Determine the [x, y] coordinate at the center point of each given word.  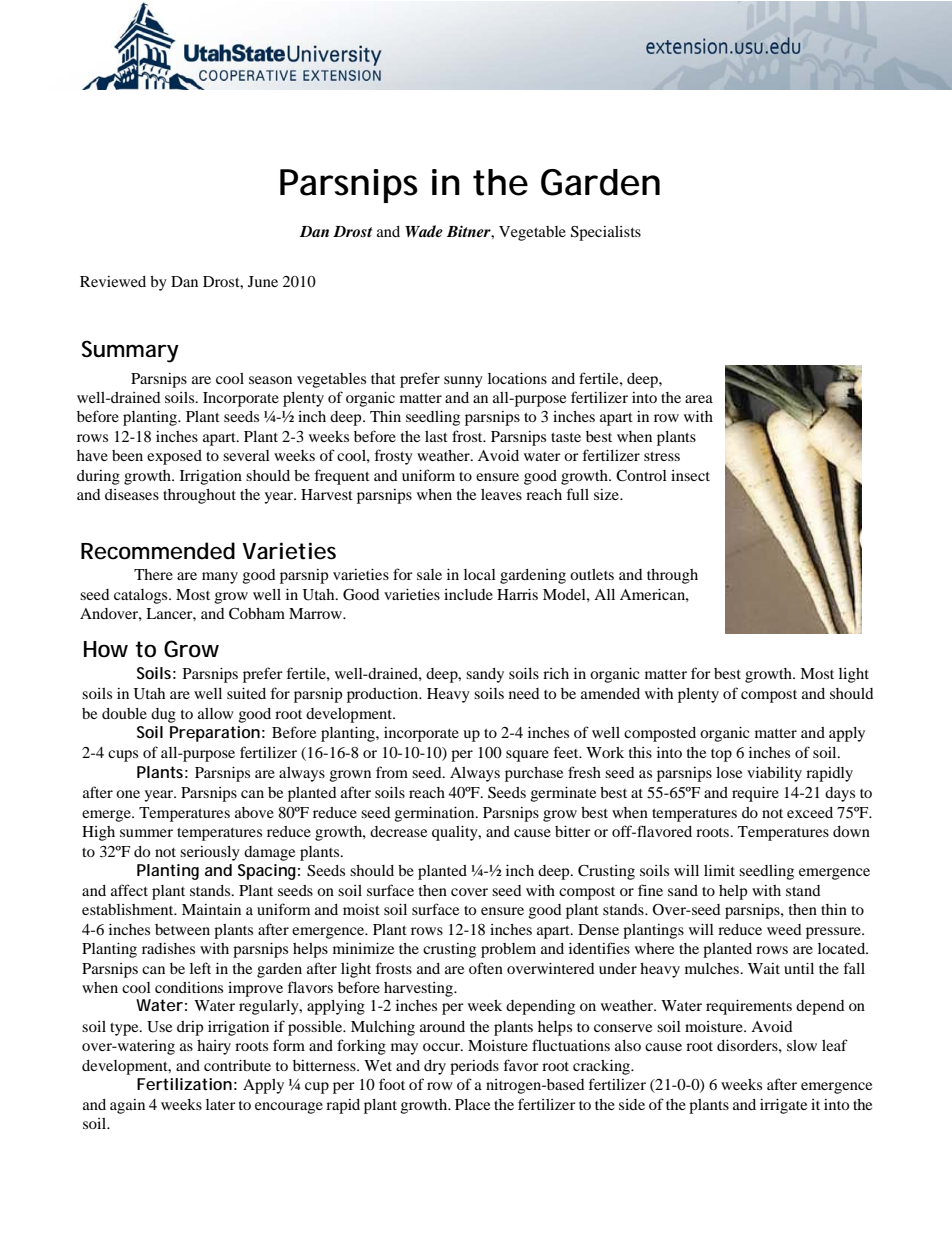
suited [246, 693]
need [524, 693]
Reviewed [113, 281]
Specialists [606, 233]
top [721, 755]
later [221, 1104]
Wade [424, 231]
